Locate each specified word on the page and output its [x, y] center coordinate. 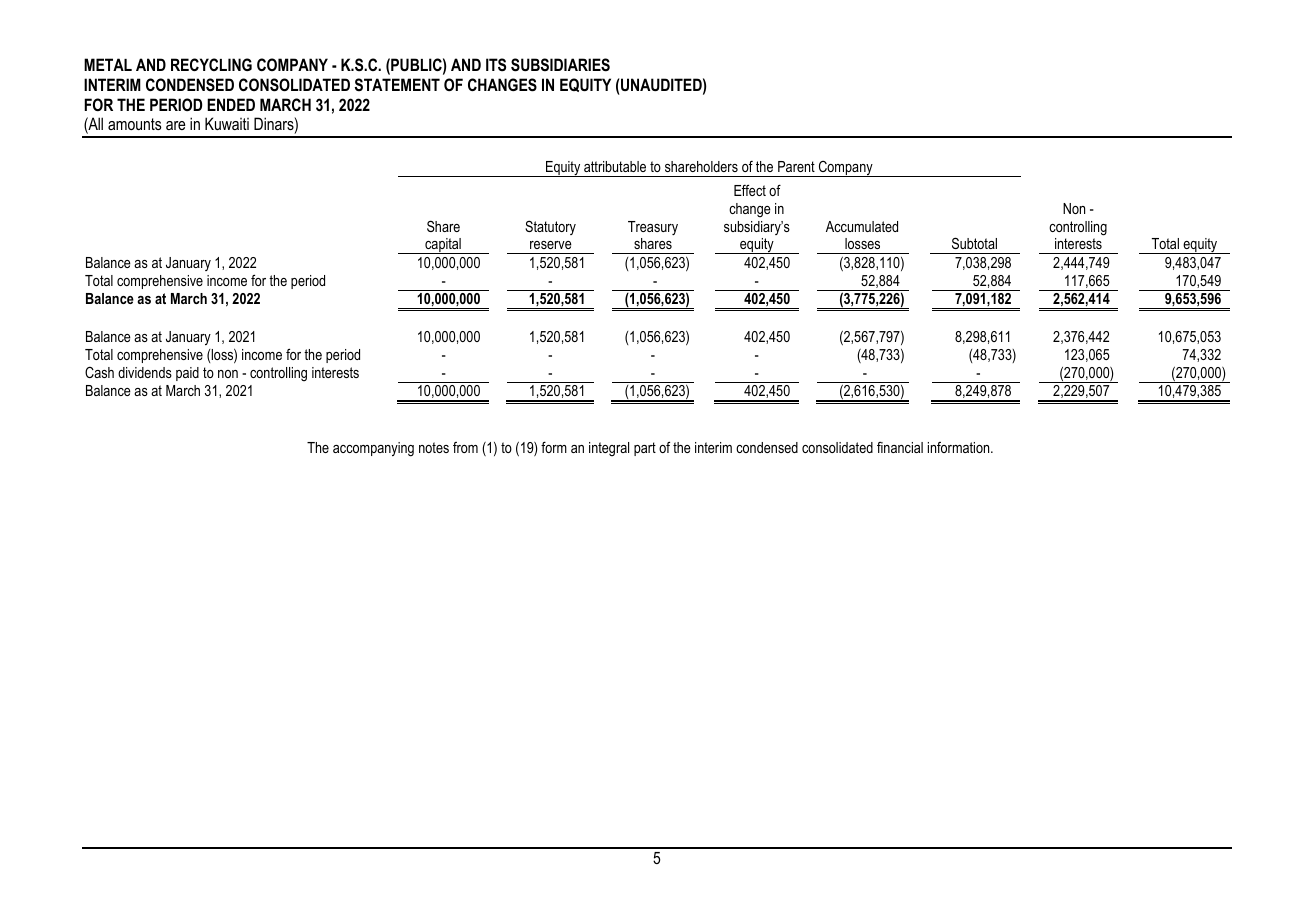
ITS [496, 65]
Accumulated [862, 226]
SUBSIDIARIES [560, 65]
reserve [551, 245]
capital [443, 246]
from [465, 447]
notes [434, 447]
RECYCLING [211, 64]
